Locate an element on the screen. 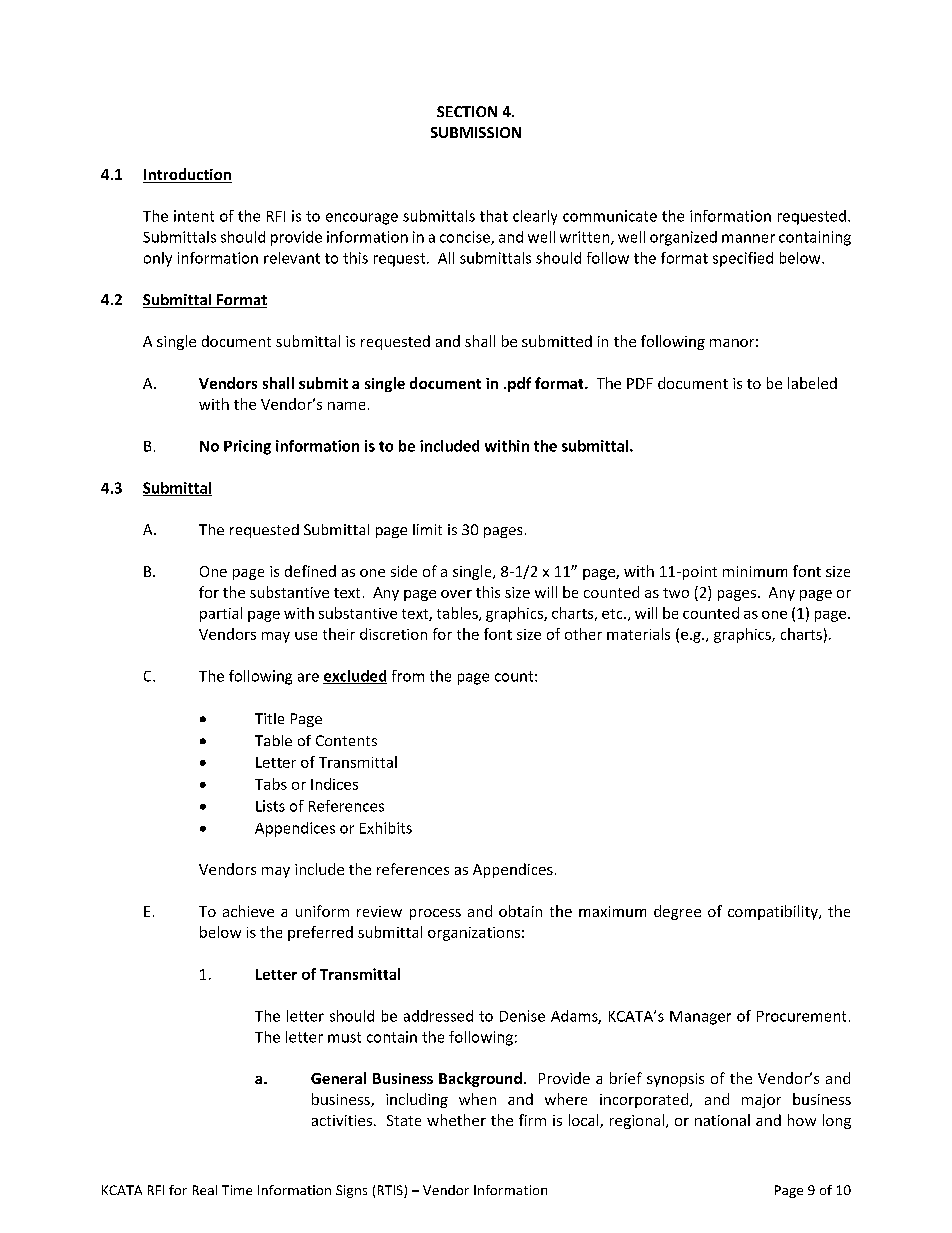 The height and width of the screenshot is (1233, 952). over is located at coordinates (456, 594).
